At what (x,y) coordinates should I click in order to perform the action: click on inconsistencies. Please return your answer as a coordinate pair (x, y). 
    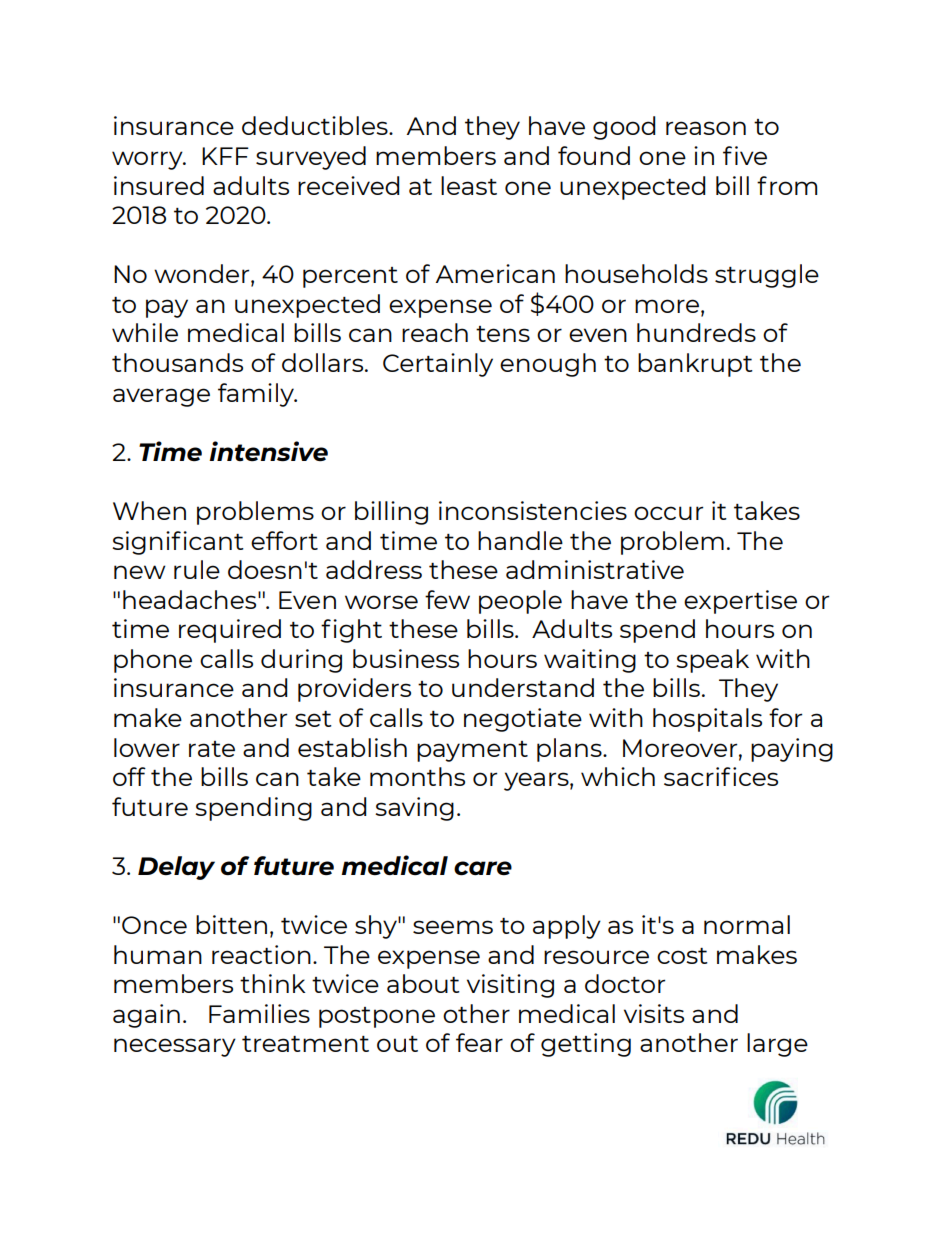
    Looking at the image, I should click on (533, 510).
